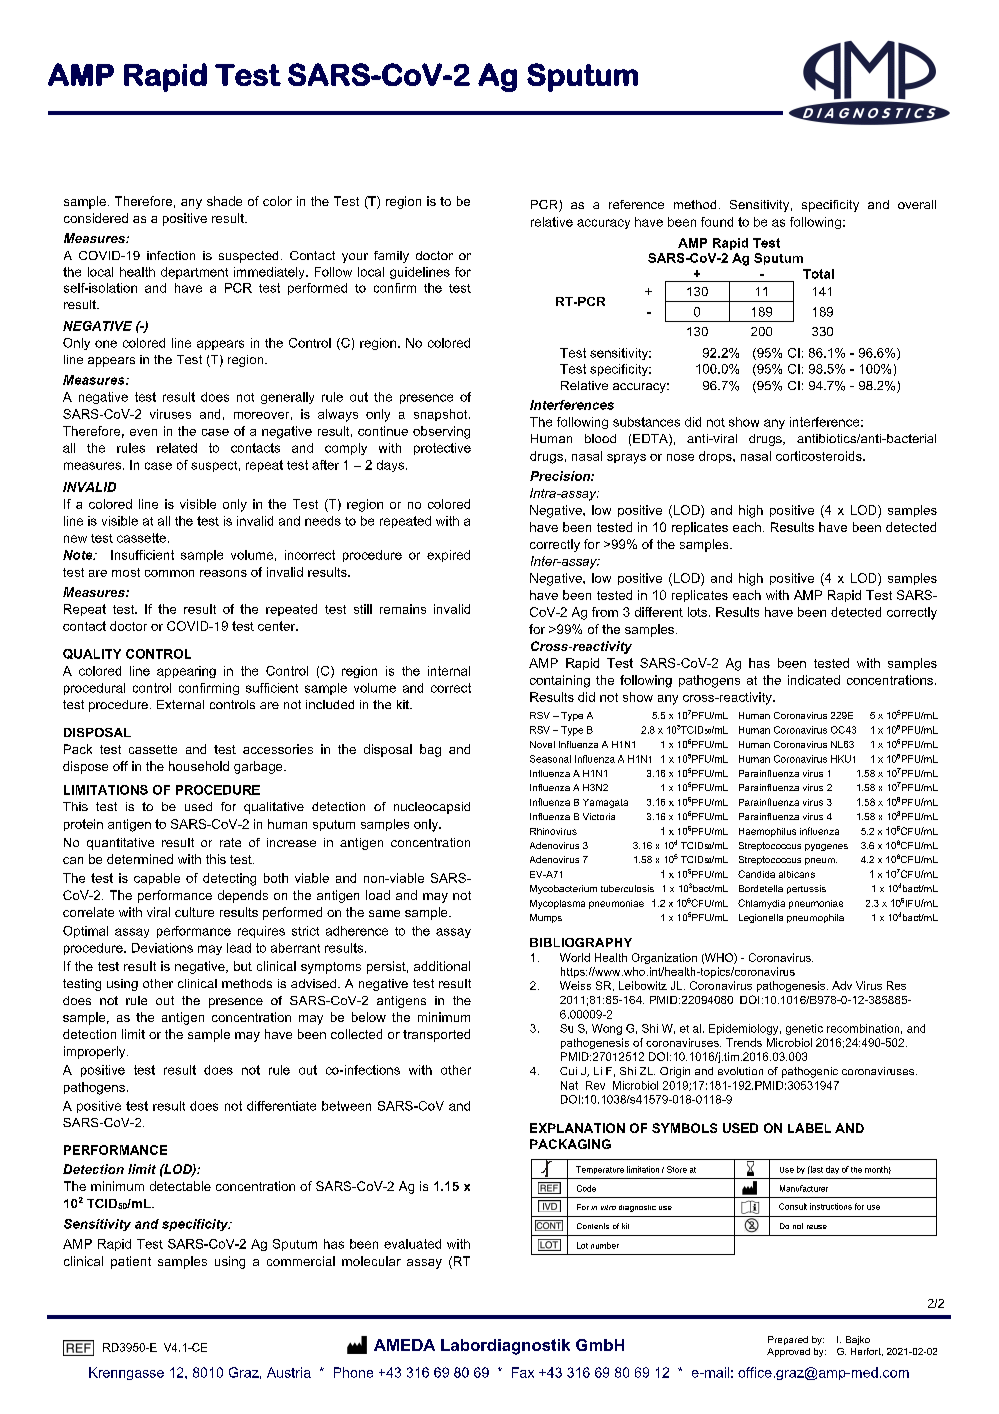  What do you see at coordinates (804, 1029) in the screenshot?
I see `genetic` at bounding box center [804, 1029].
